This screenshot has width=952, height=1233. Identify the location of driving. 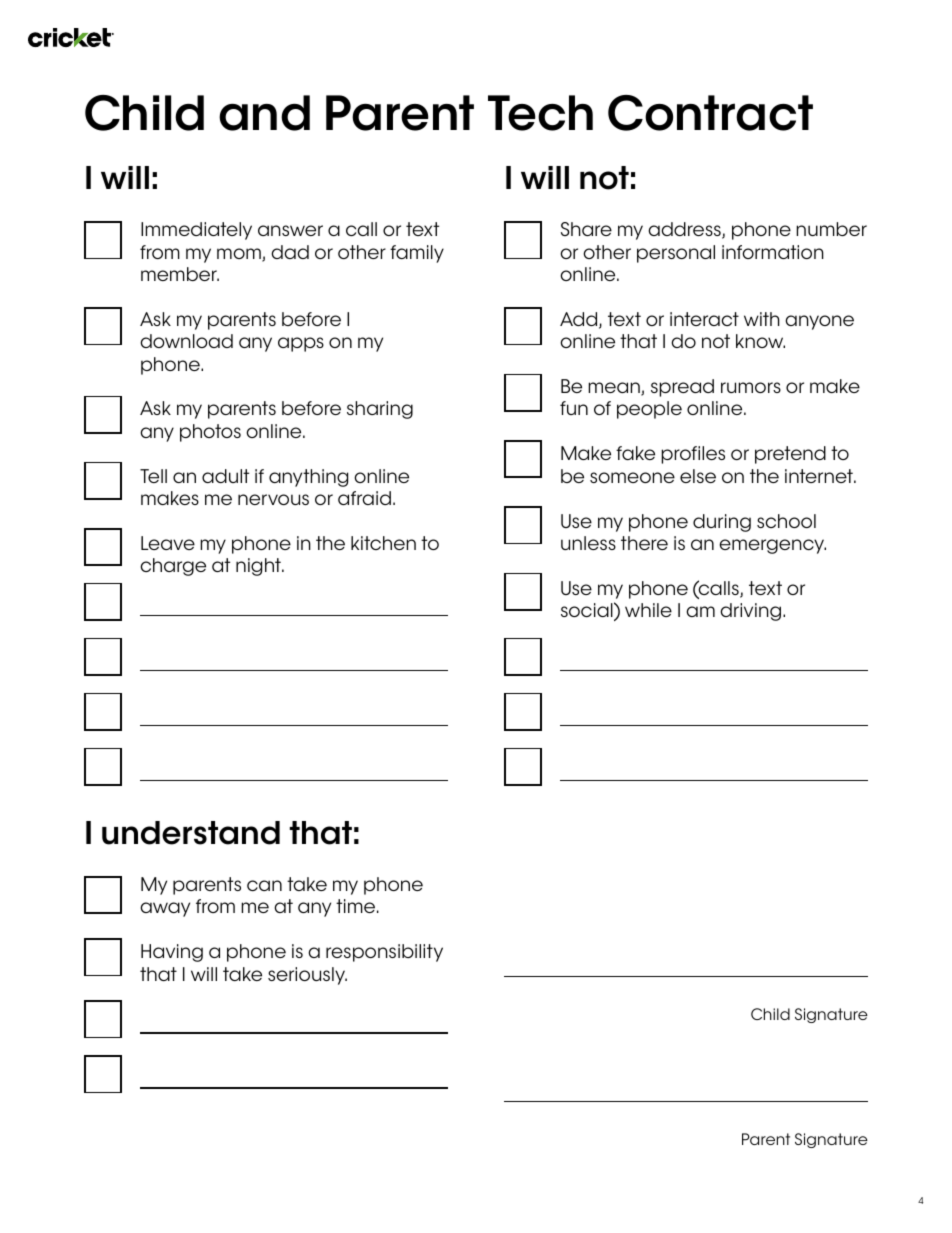
(750, 612).
